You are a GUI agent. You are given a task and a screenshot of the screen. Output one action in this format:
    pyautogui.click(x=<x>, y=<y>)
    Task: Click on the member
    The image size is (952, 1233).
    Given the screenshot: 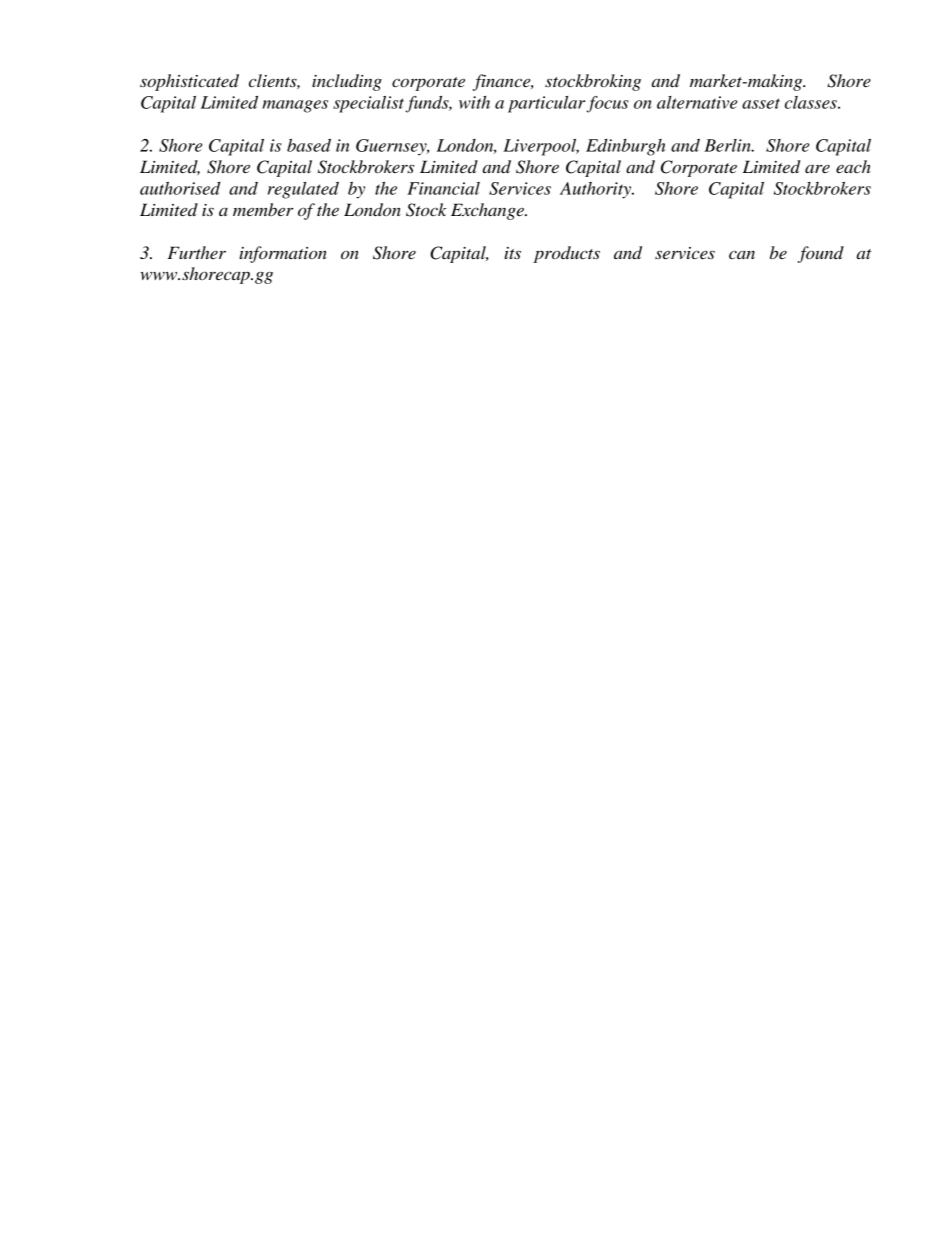 What is the action you would take?
    pyautogui.click(x=263, y=209)
